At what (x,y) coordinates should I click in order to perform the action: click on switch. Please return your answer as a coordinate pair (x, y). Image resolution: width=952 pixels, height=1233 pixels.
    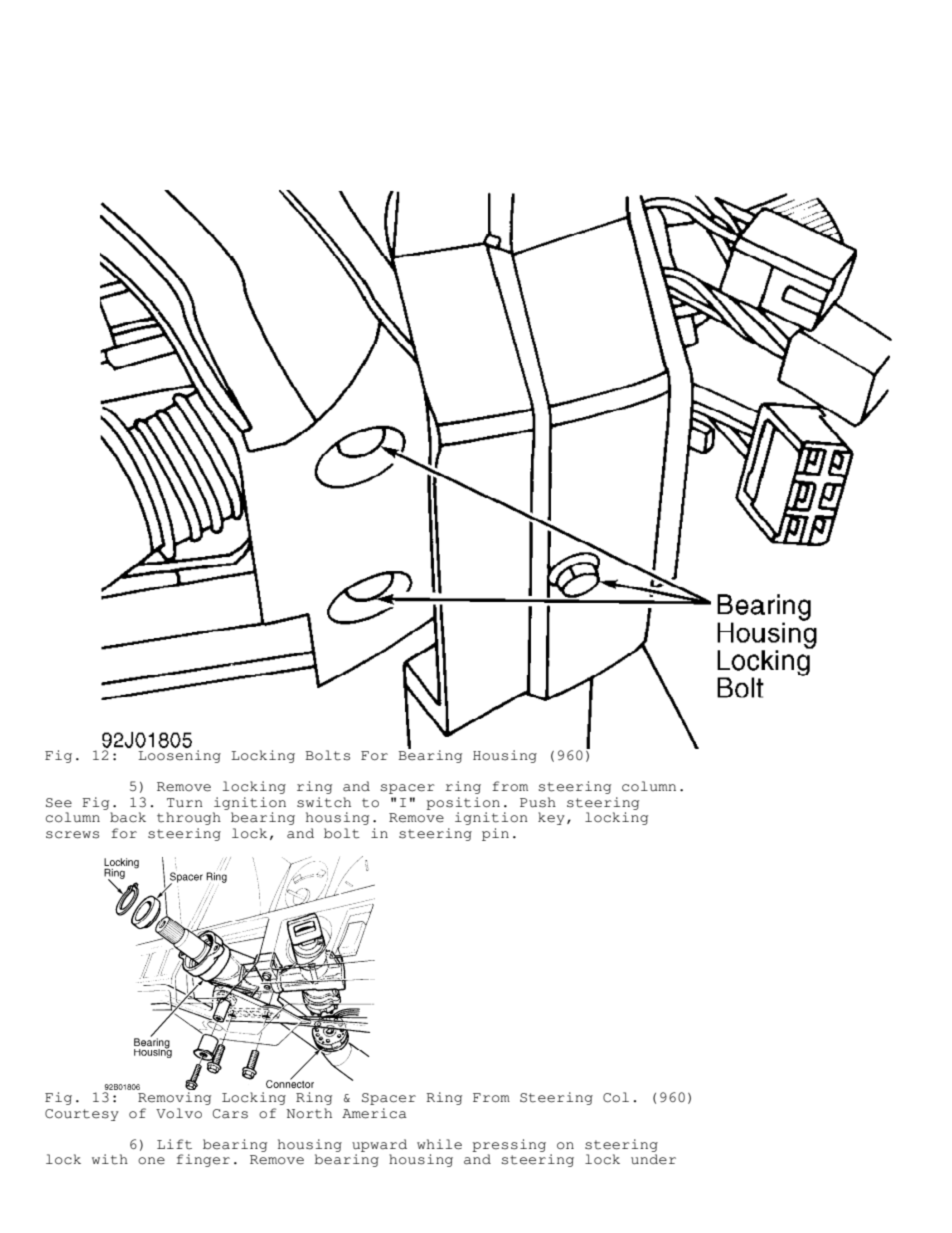
    Looking at the image, I should click on (324, 802).
